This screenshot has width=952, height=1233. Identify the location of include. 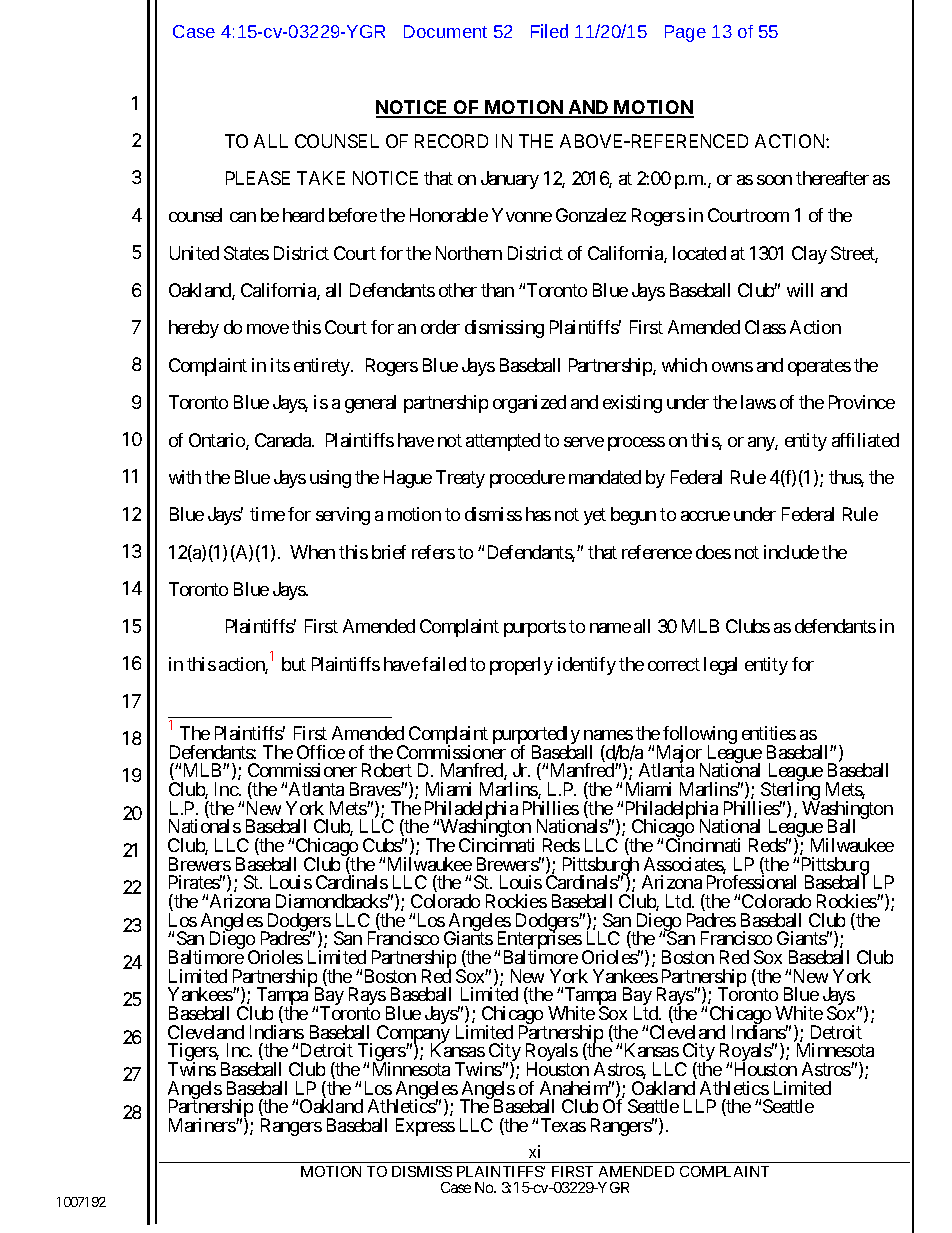
(791, 552).
